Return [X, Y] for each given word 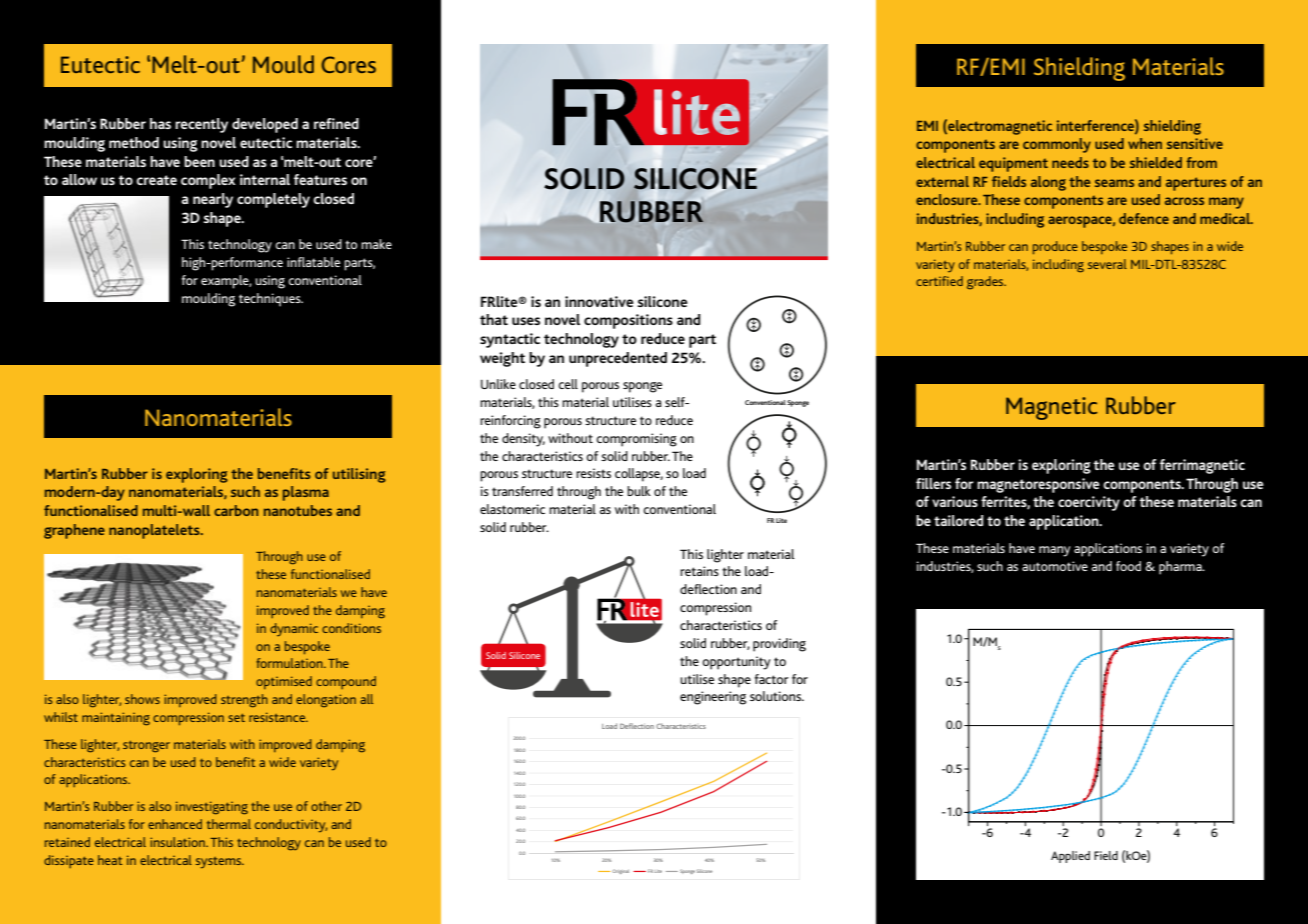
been [199, 161]
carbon [236, 510]
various [955, 501]
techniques [271, 300]
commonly [1057, 145]
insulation [178, 842]
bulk [639, 491]
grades [986, 282]
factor [772, 679]
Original [620, 871]
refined [336, 123]
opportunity [736, 663]
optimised [284, 682]
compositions [628, 321]
